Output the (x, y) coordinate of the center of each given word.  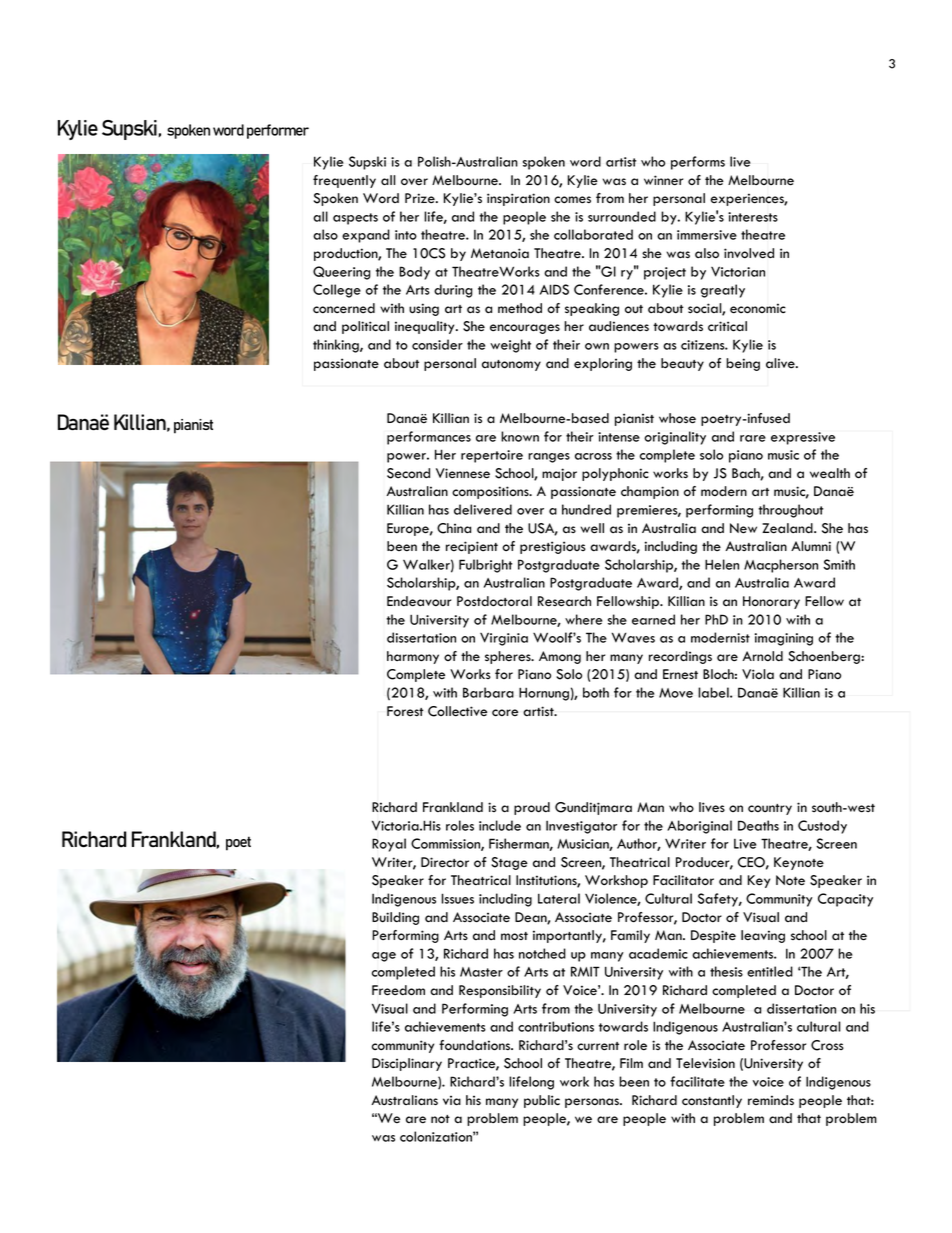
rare (753, 438)
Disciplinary (407, 1064)
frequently (344, 181)
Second (408, 473)
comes (572, 200)
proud (532, 808)
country (770, 809)
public (542, 1101)
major (559, 474)
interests (753, 217)
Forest (405, 711)
